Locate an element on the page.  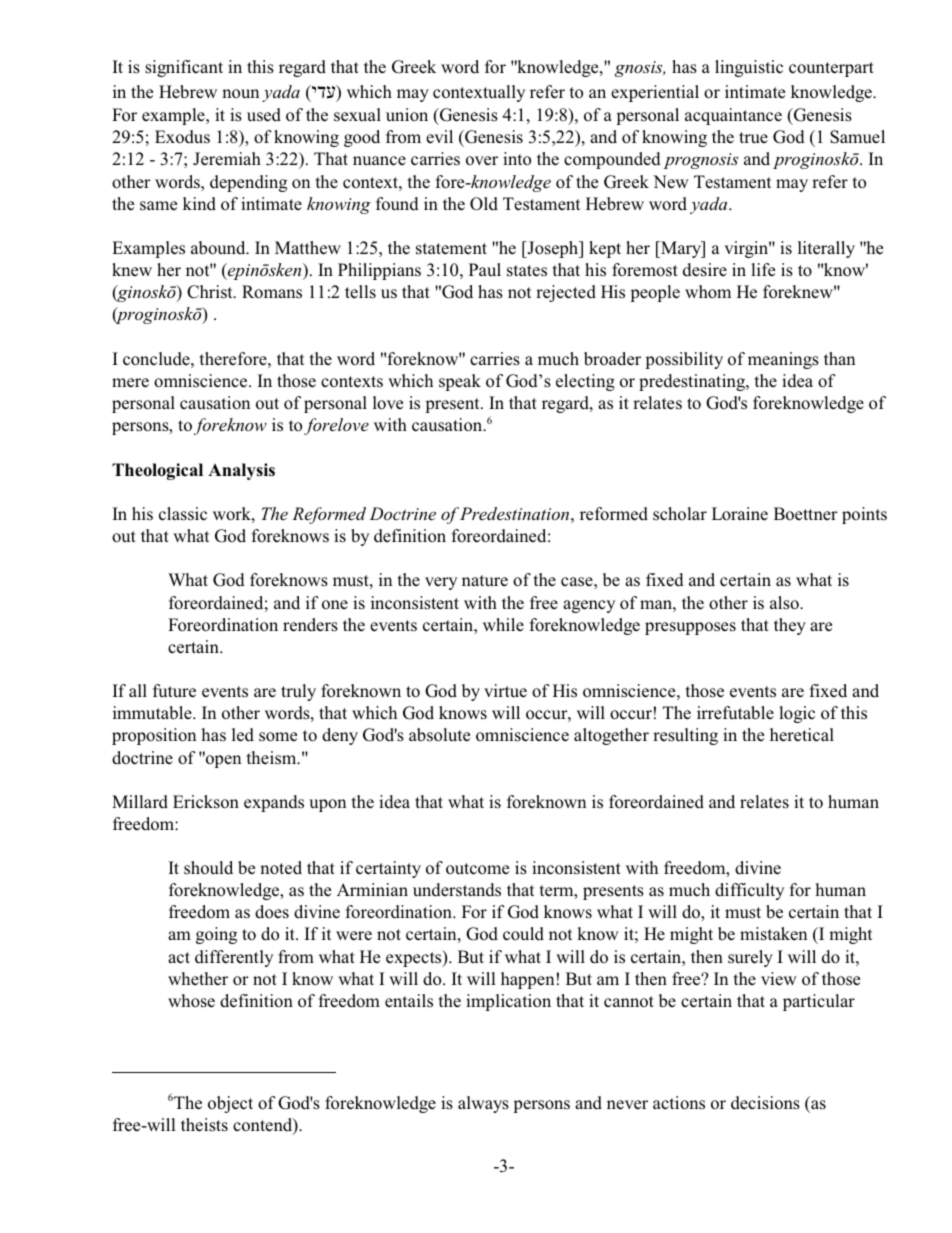
absolute is located at coordinates (439, 735).
